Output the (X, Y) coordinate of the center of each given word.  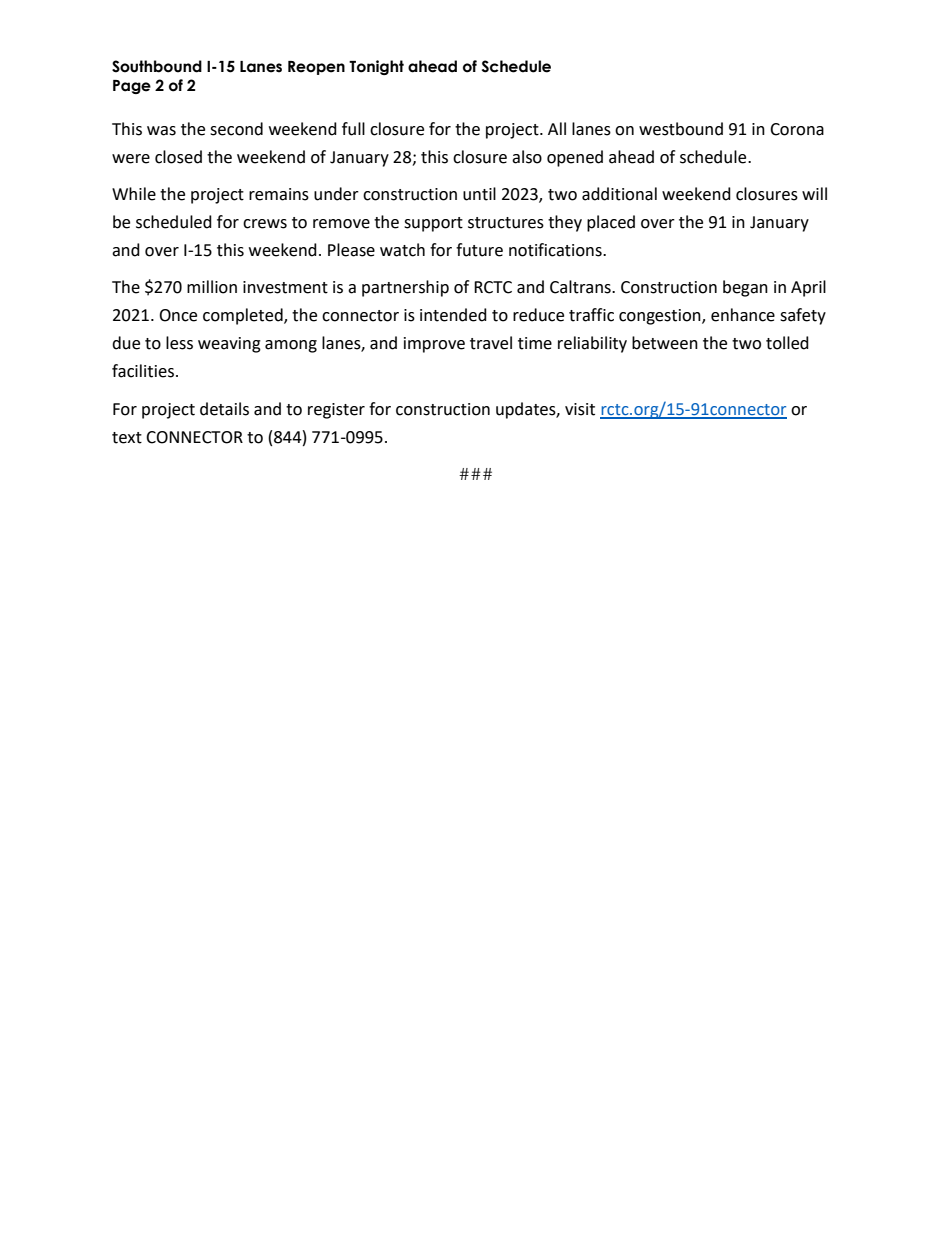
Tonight (376, 67)
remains (279, 194)
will (814, 193)
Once (178, 315)
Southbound (157, 66)
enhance (743, 315)
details (224, 409)
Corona (797, 129)
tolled (787, 343)
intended (453, 315)
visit (580, 409)
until (479, 194)
